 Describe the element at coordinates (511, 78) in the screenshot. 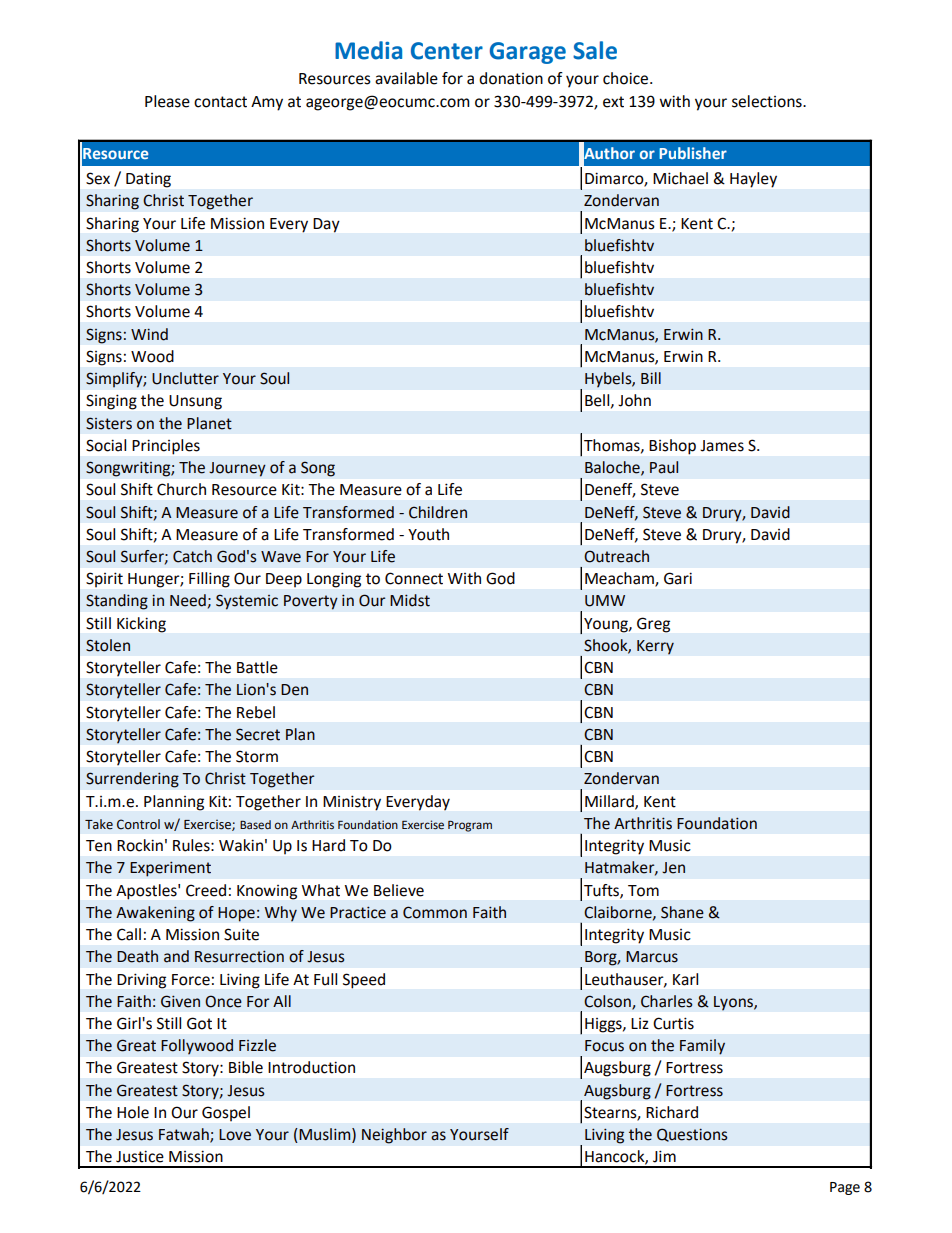

I see `donation` at that location.
